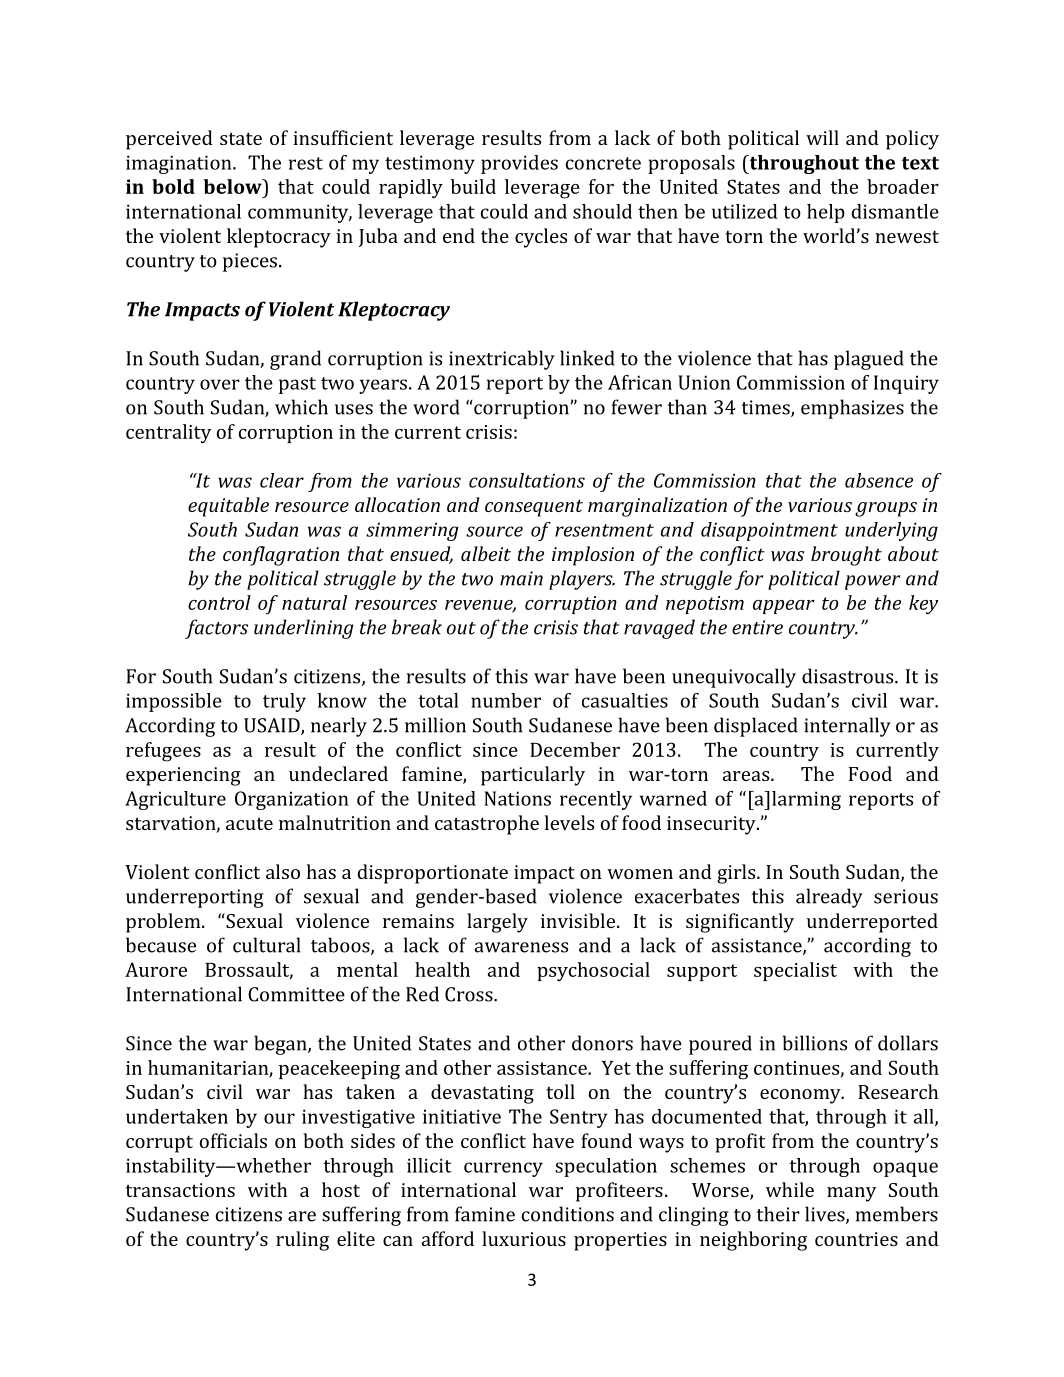 The height and width of the screenshot is (1377, 1064). I want to click on already, so click(829, 898).
